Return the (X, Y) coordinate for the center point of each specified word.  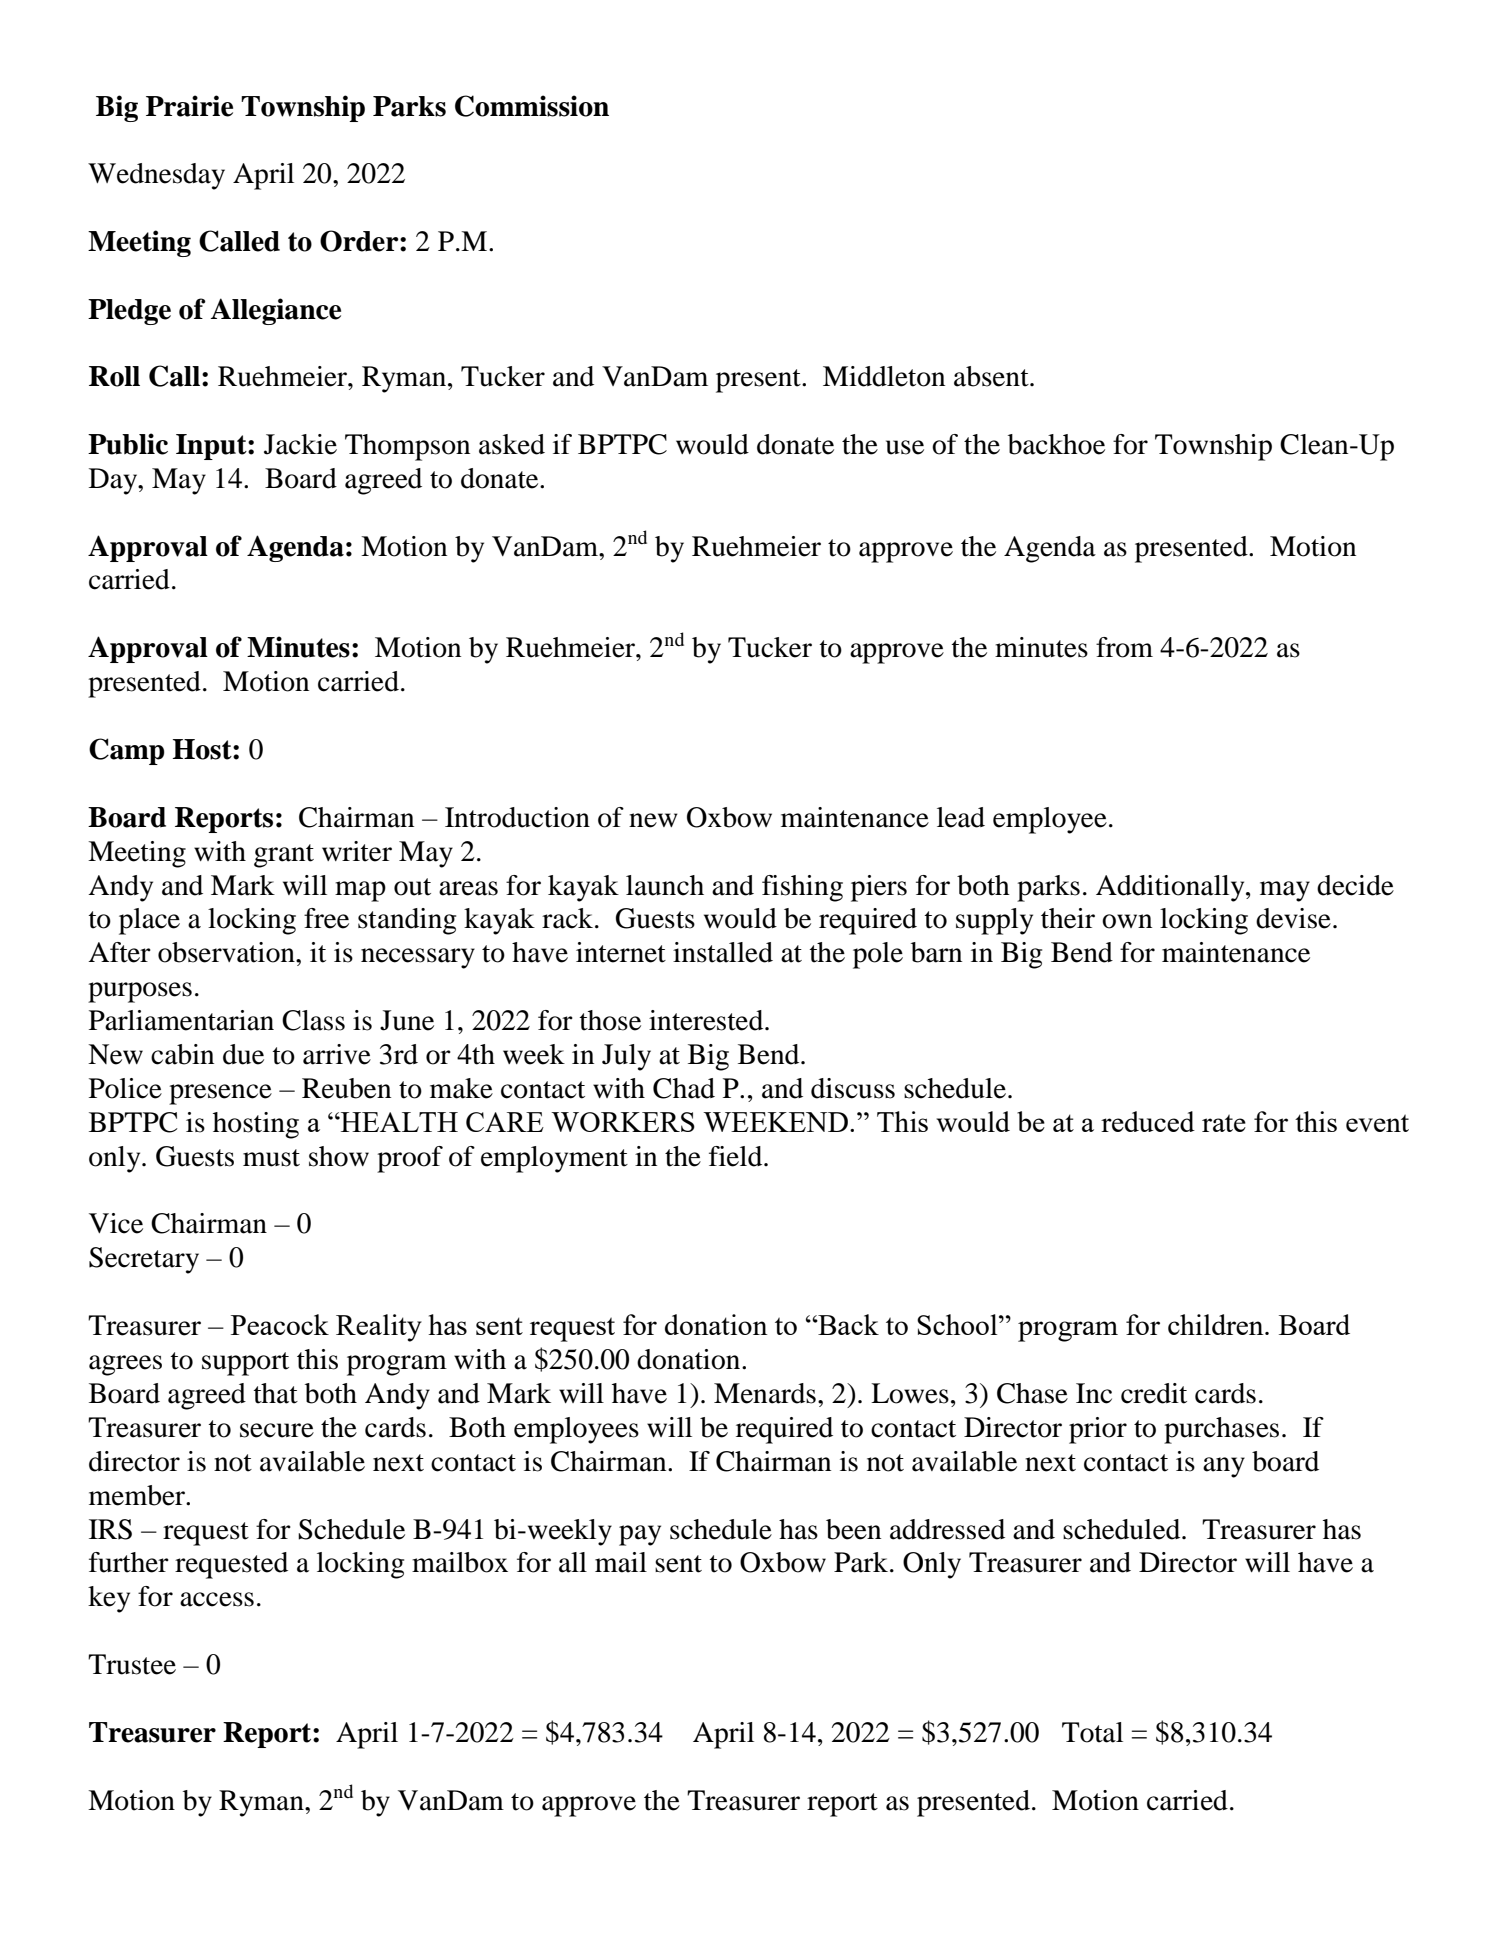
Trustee (132, 1664)
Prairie (189, 106)
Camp (127, 751)
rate (1224, 1123)
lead (961, 817)
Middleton (884, 376)
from (1124, 647)
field (737, 1156)
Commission (532, 106)
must (271, 1158)
